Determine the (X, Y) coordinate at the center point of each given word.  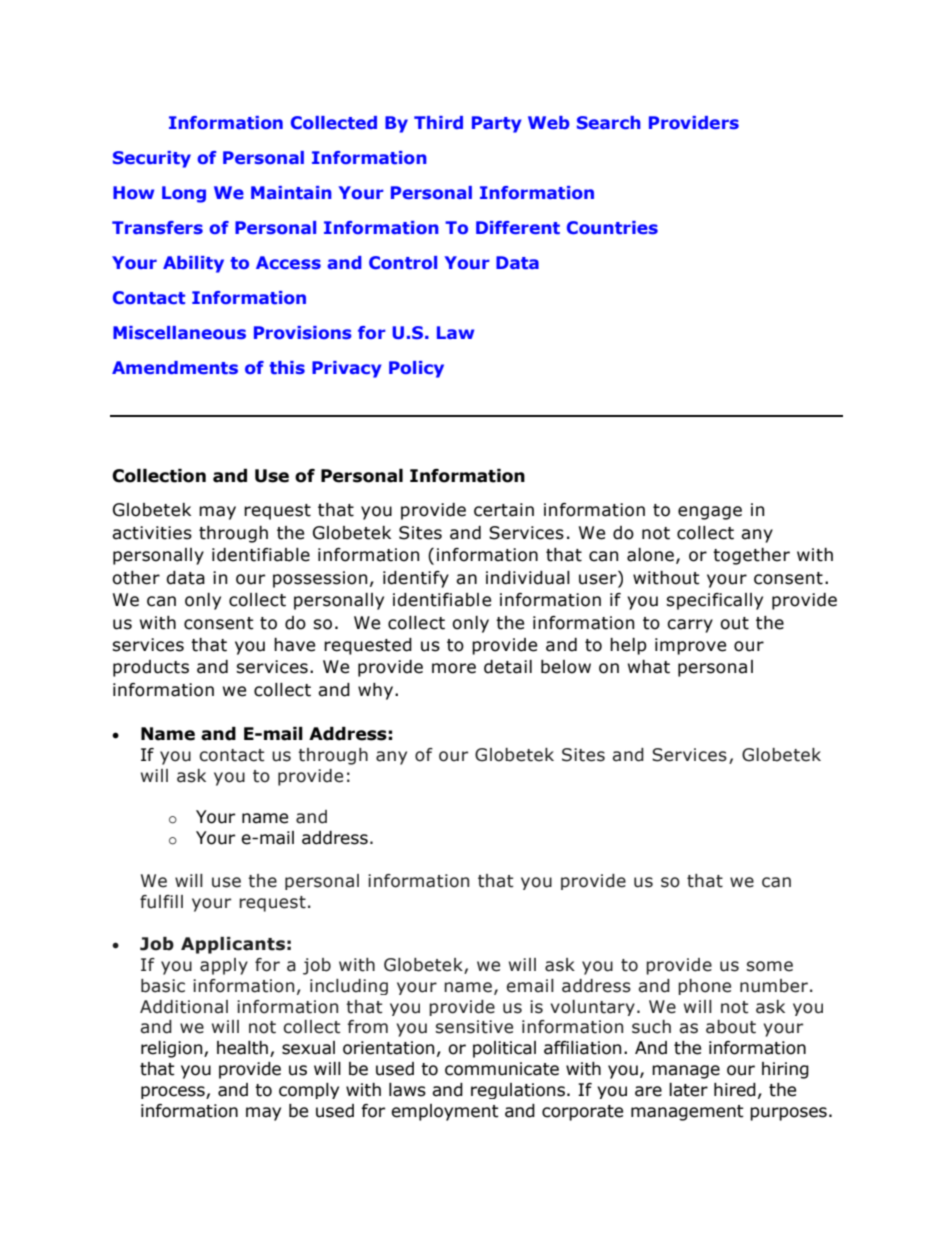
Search (609, 123)
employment (445, 1112)
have (294, 645)
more (454, 668)
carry (690, 626)
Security (152, 159)
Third (438, 122)
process (174, 1092)
